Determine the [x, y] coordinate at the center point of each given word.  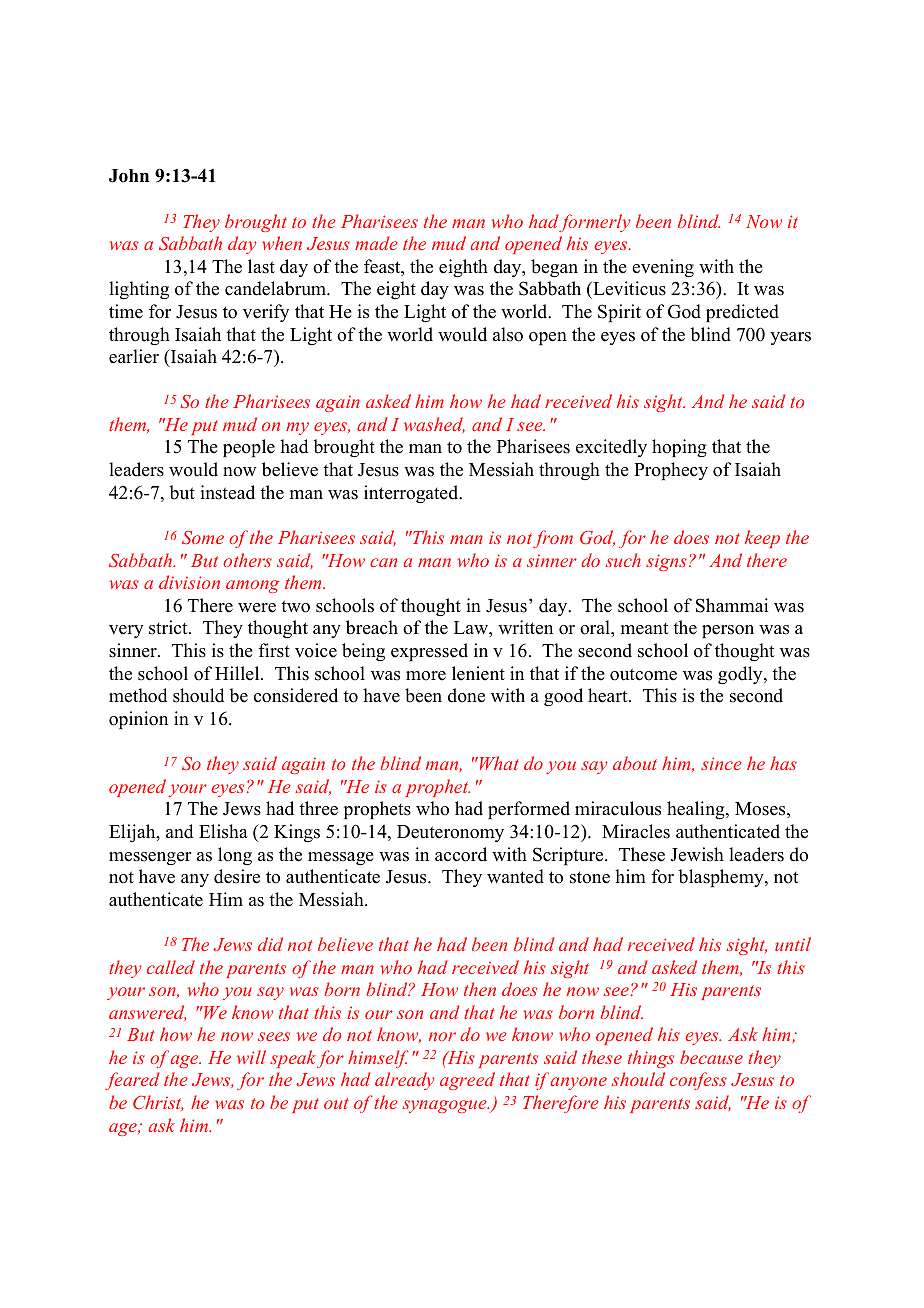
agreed [467, 1081]
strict [169, 627]
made [376, 243]
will [251, 1057]
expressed [429, 652]
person [728, 631]
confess [698, 1081]
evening [663, 268]
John [129, 176]
